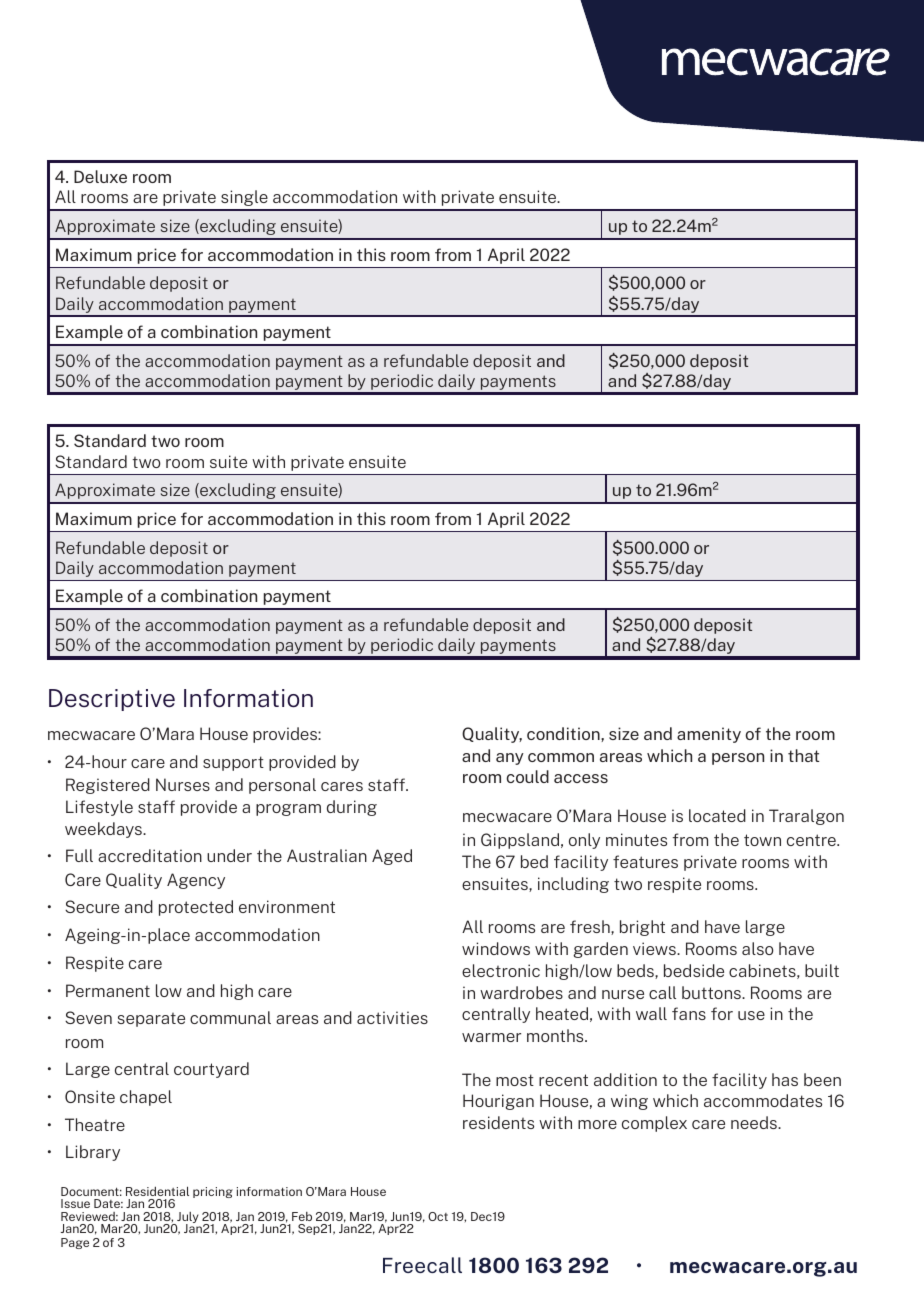 The height and width of the screenshot is (1308, 924). I want to click on any, so click(510, 759).
